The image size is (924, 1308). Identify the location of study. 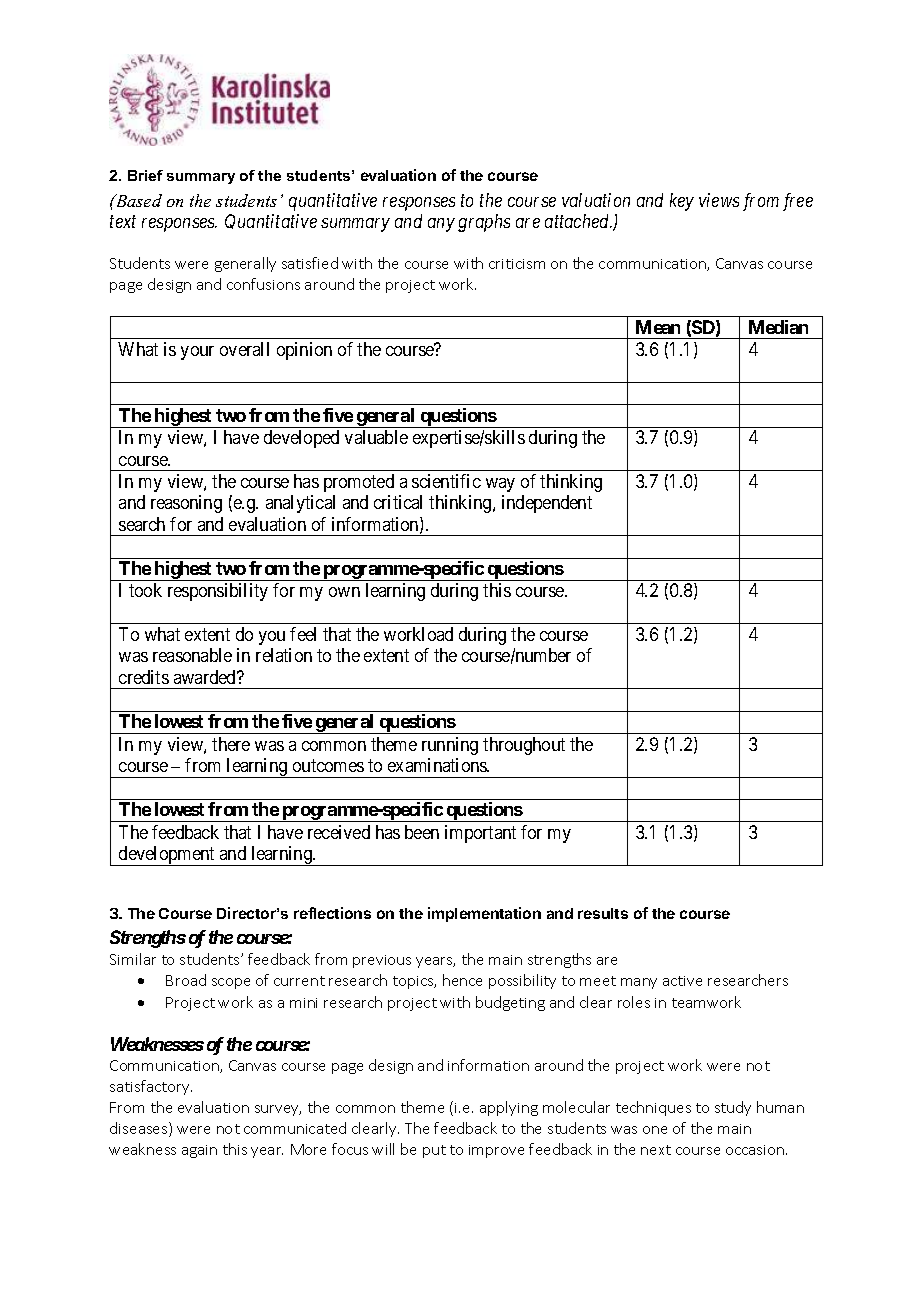
(733, 1108).
